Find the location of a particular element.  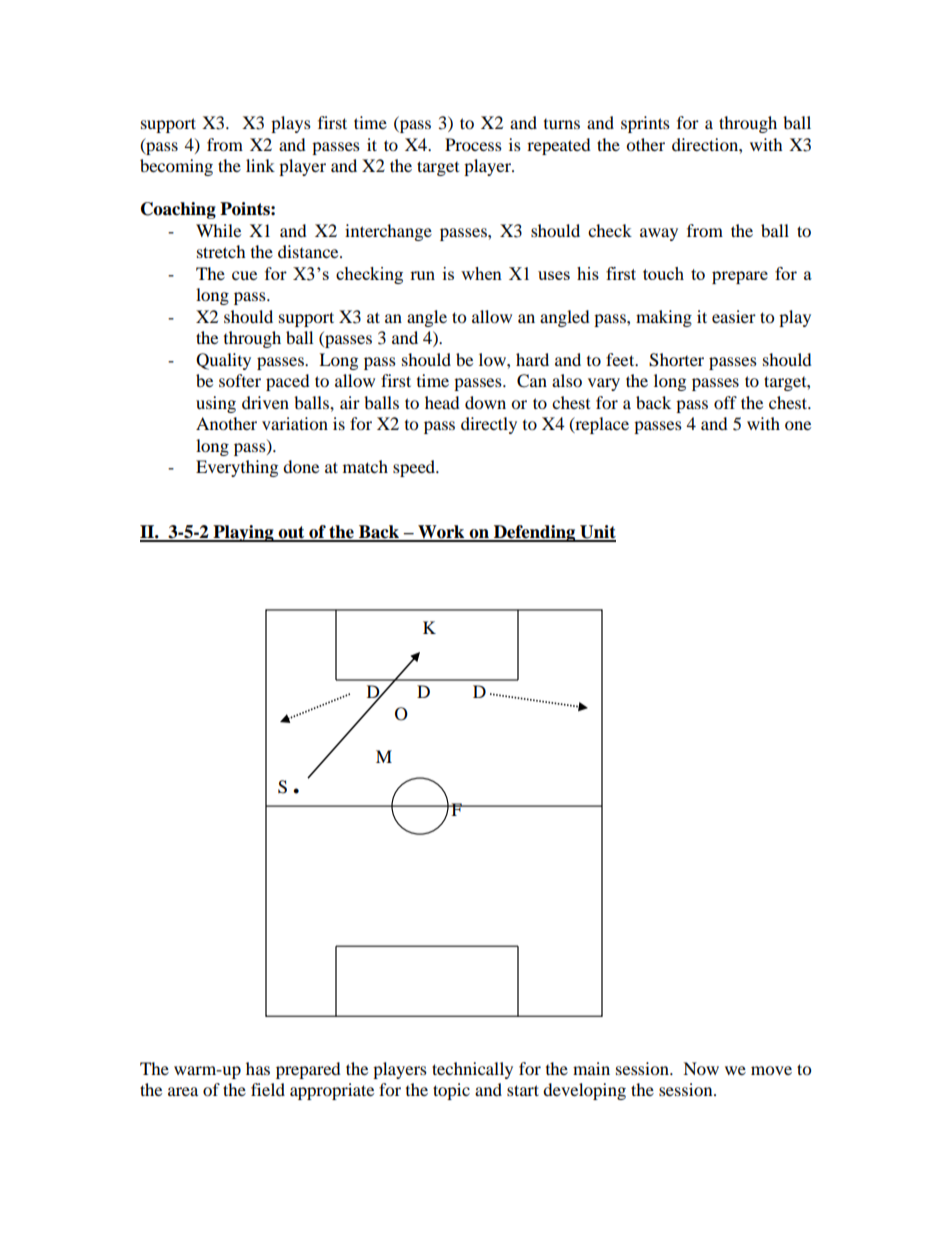

sprints is located at coordinates (645, 124).
